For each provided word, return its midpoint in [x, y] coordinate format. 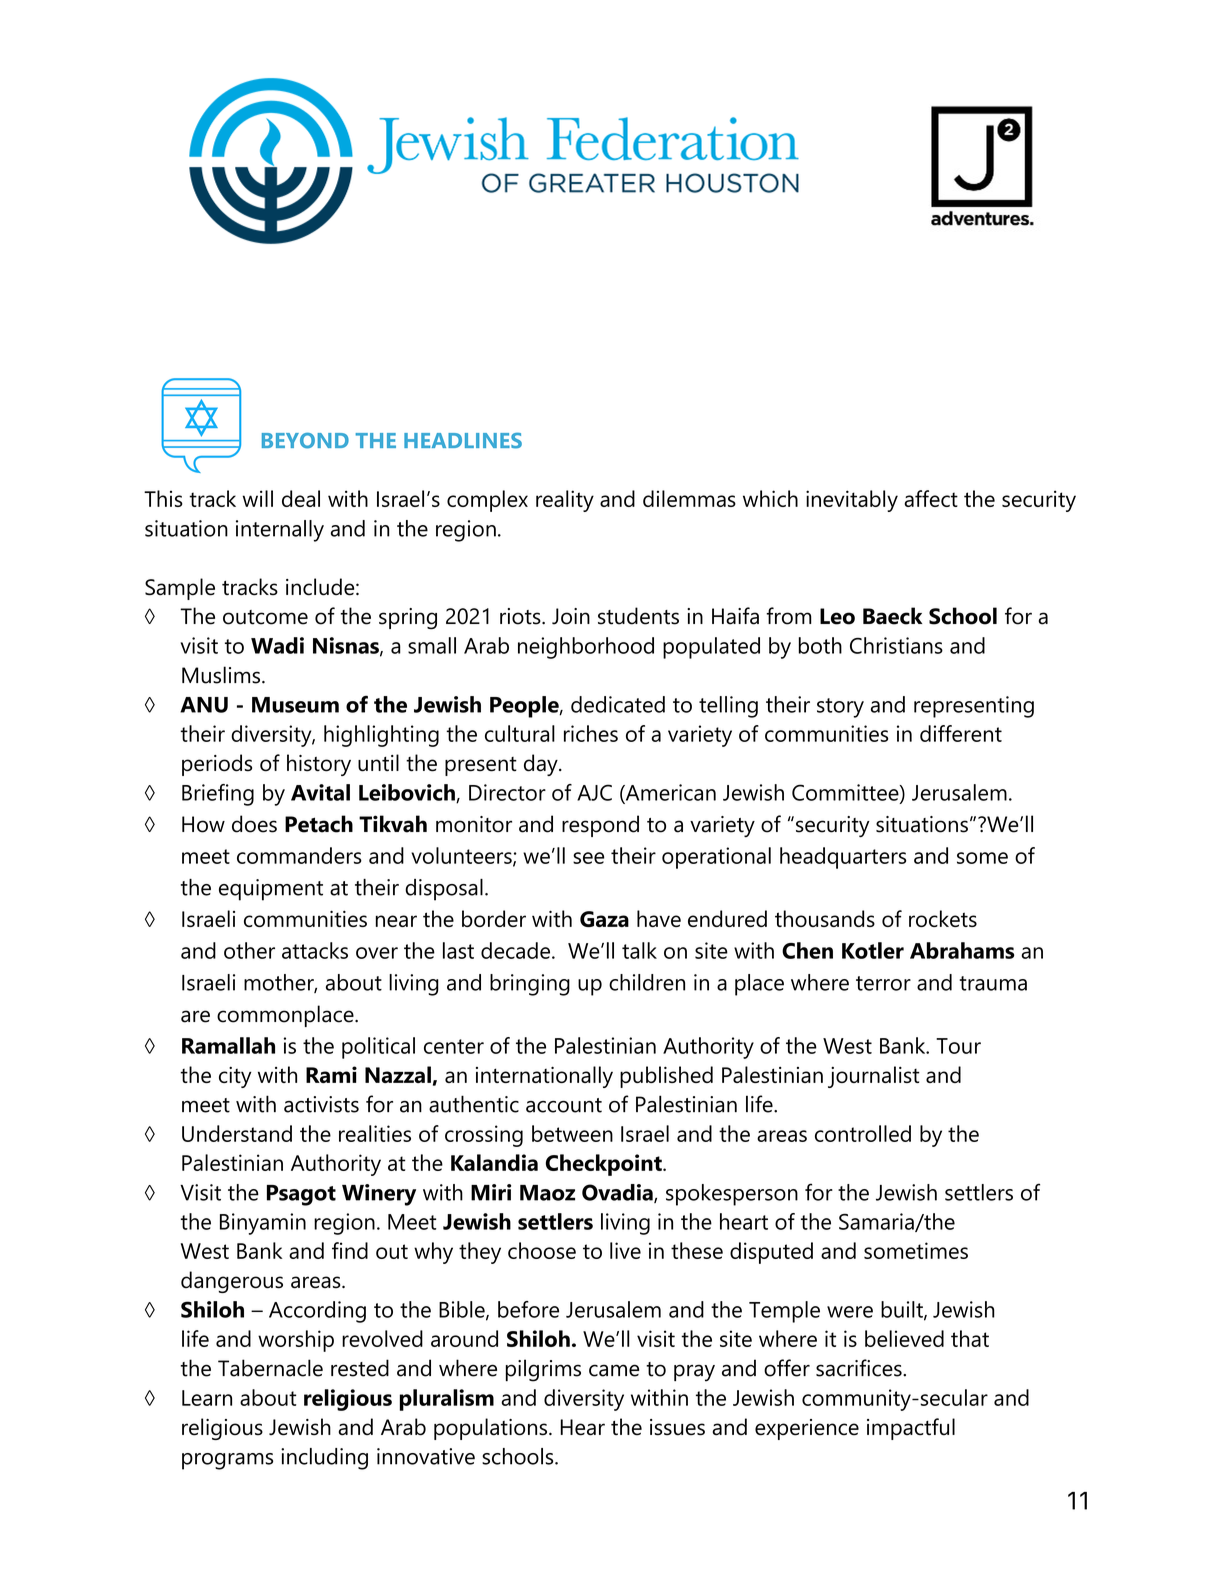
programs [227, 1461]
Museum [295, 705]
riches [591, 733]
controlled [863, 1133]
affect [931, 498]
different [961, 733]
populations [492, 1429]
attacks [315, 950]
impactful [911, 1429]
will [258, 498]
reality [565, 501]
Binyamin [263, 1224]
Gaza [604, 919]
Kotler [873, 950]
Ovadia [618, 1193]
